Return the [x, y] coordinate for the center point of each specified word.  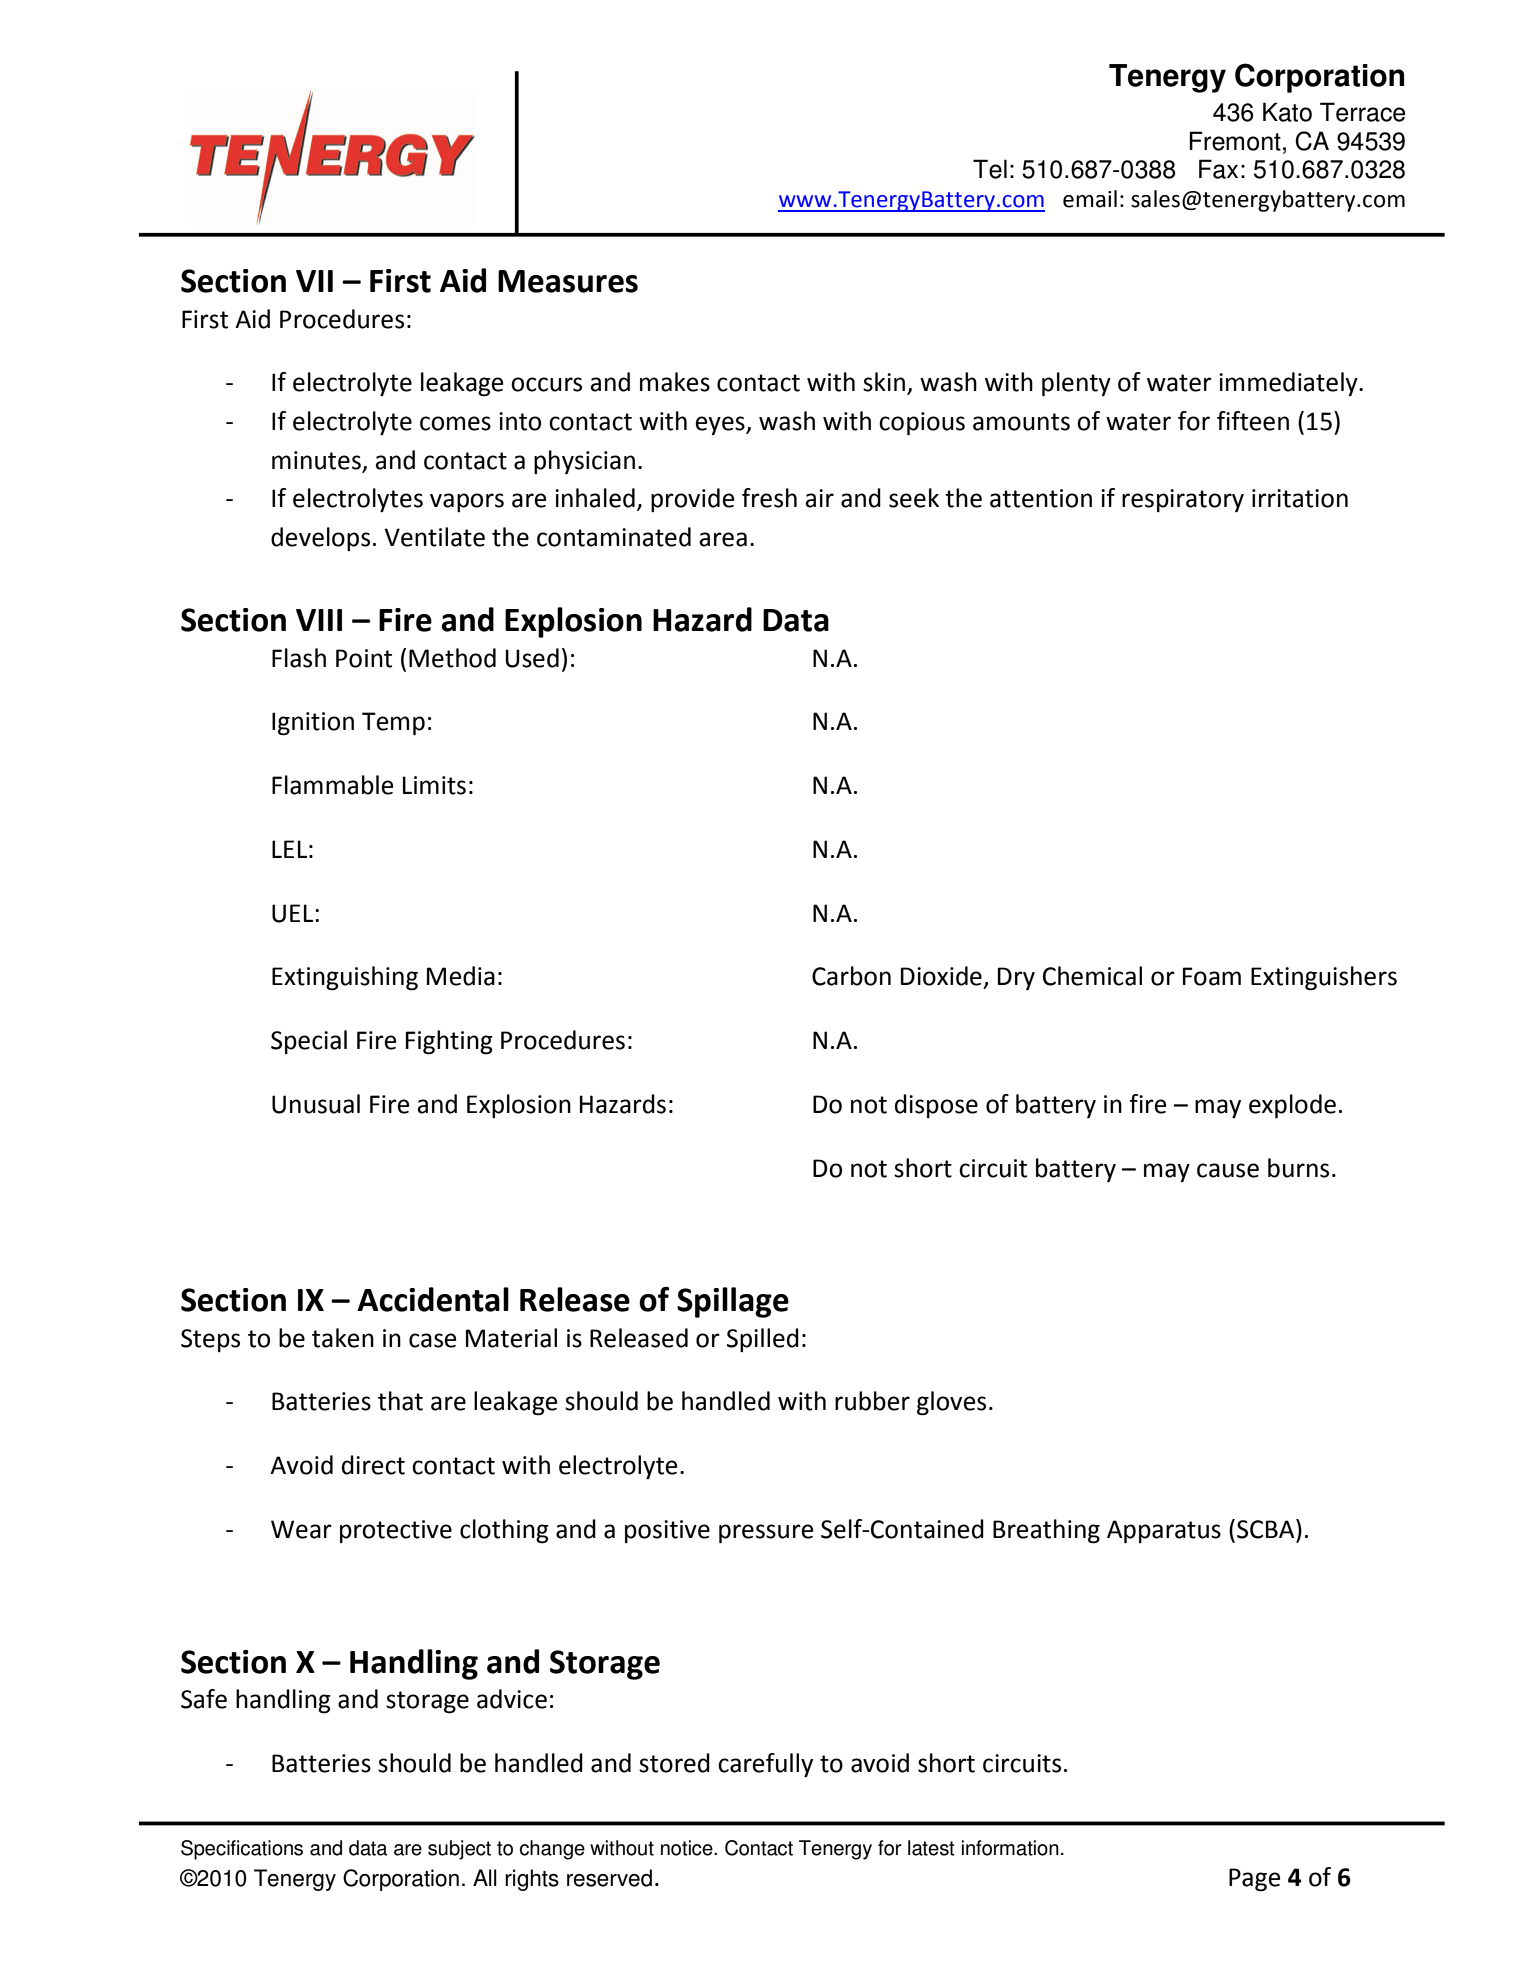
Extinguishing [345, 978]
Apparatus [1164, 1531]
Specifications [242, 1850]
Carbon [851, 976]
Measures [568, 281]
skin [884, 382]
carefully [765, 1765]
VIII [319, 620]
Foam [1212, 976]
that [400, 1401]
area [723, 539]
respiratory [1183, 500]
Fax [1218, 169]
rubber [872, 1401]
